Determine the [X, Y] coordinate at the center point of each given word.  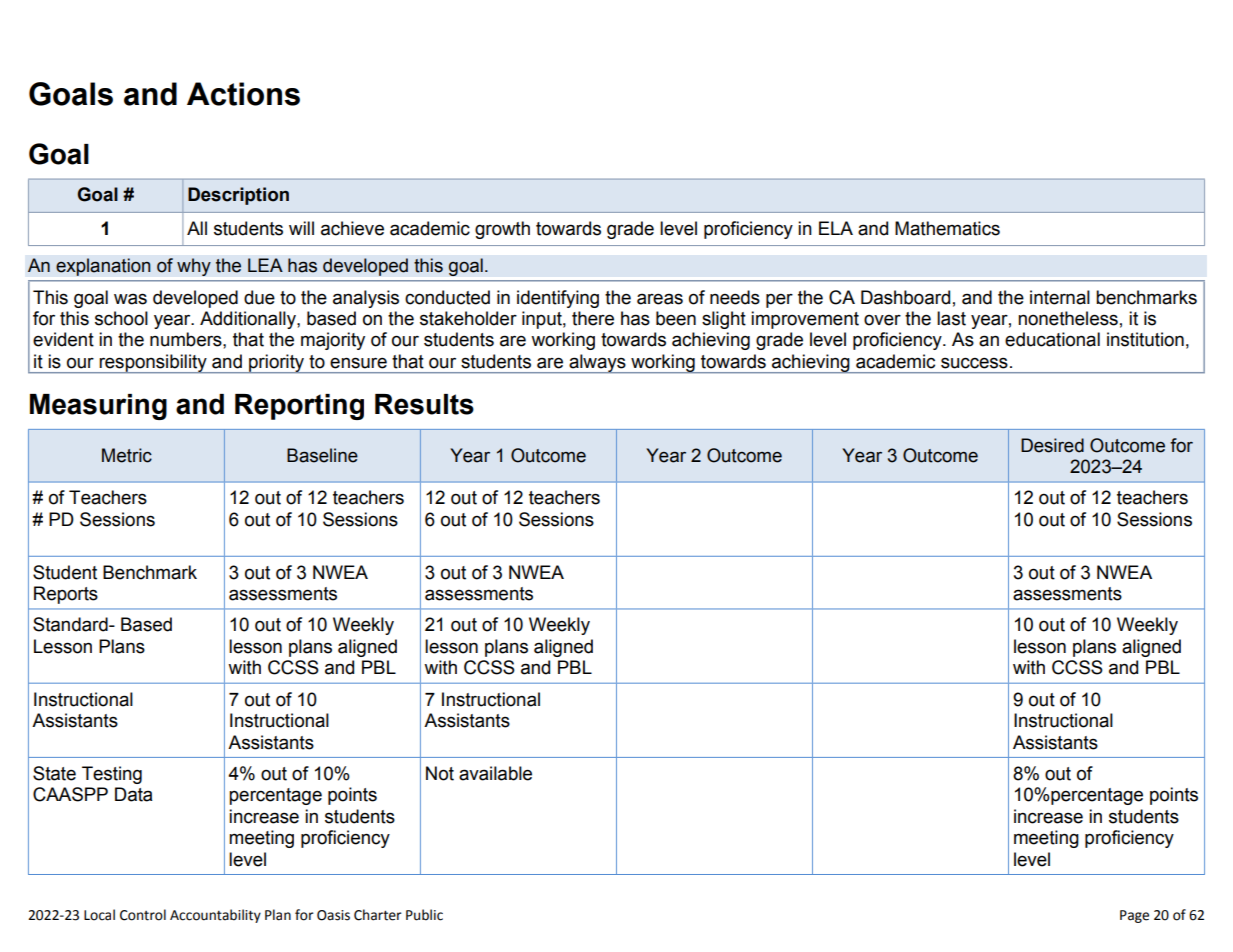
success [974, 363]
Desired [1052, 445]
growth [502, 230]
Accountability [215, 916]
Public [424, 915]
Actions [243, 94]
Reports [66, 595]
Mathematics [947, 228]
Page [1134, 916]
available [495, 773]
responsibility [153, 364]
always [597, 364]
